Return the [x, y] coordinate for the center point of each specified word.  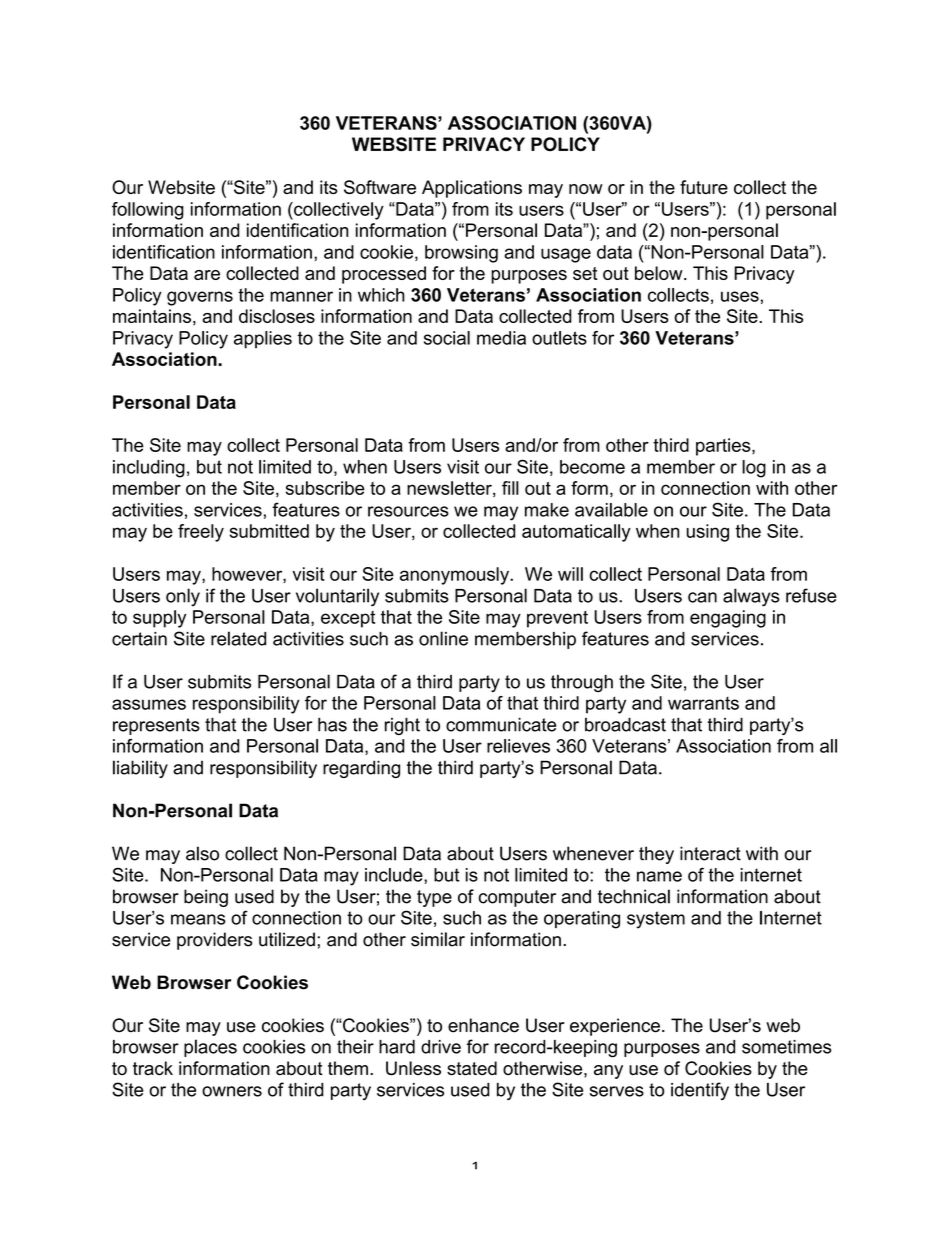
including [149, 469]
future [704, 187]
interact [710, 853]
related [238, 638]
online [443, 638]
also [202, 853]
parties [724, 447]
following [148, 211]
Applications [472, 189]
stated [472, 1068]
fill [510, 488]
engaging [728, 619]
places [210, 1048]
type [434, 898]
